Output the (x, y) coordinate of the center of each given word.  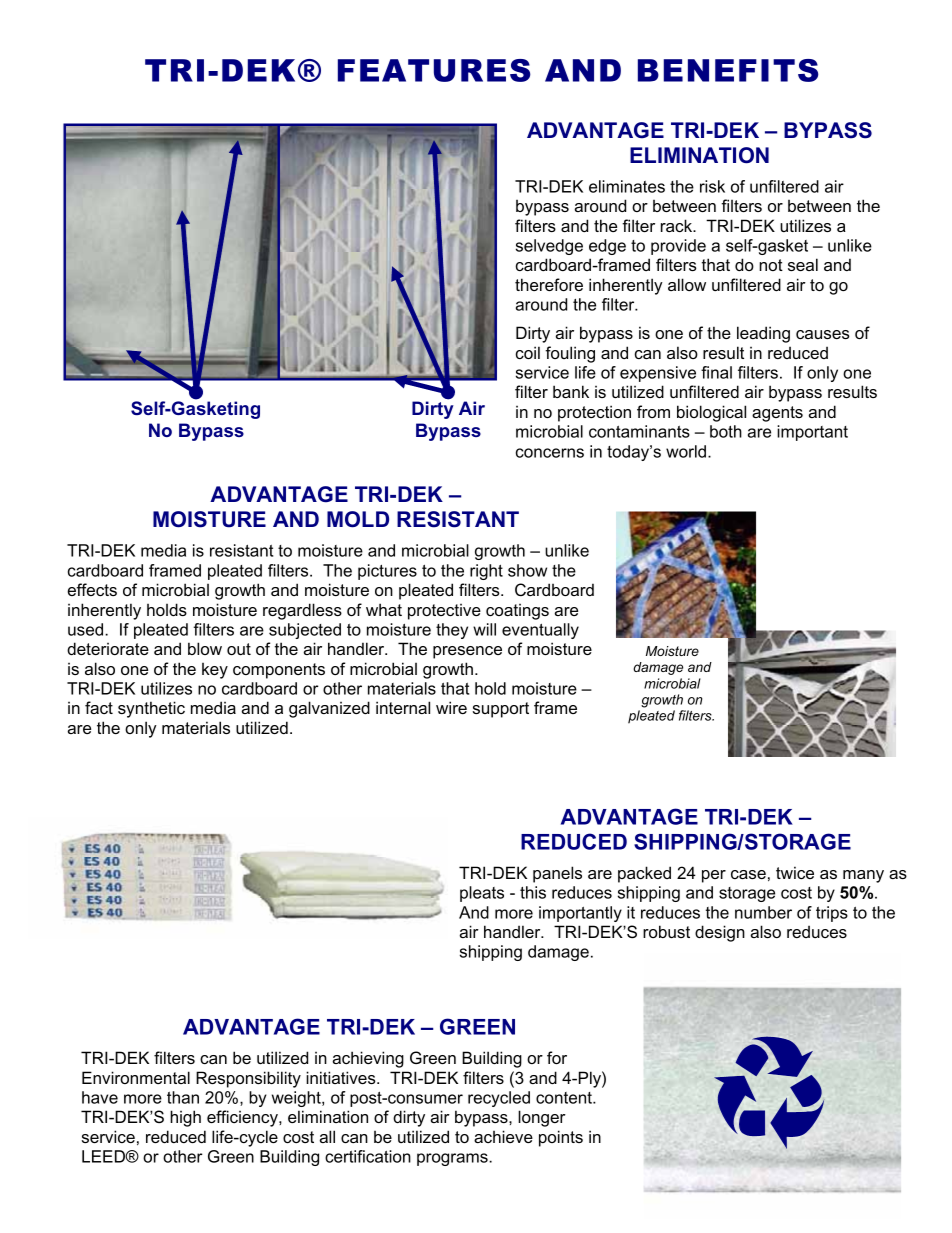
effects (92, 589)
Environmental (136, 1077)
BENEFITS (728, 70)
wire (451, 707)
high (185, 1118)
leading (763, 334)
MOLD (358, 519)
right (486, 572)
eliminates (627, 186)
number (763, 912)
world (686, 451)
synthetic (151, 709)
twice (795, 872)
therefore (549, 284)
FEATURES (434, 70)
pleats (482, 894)
